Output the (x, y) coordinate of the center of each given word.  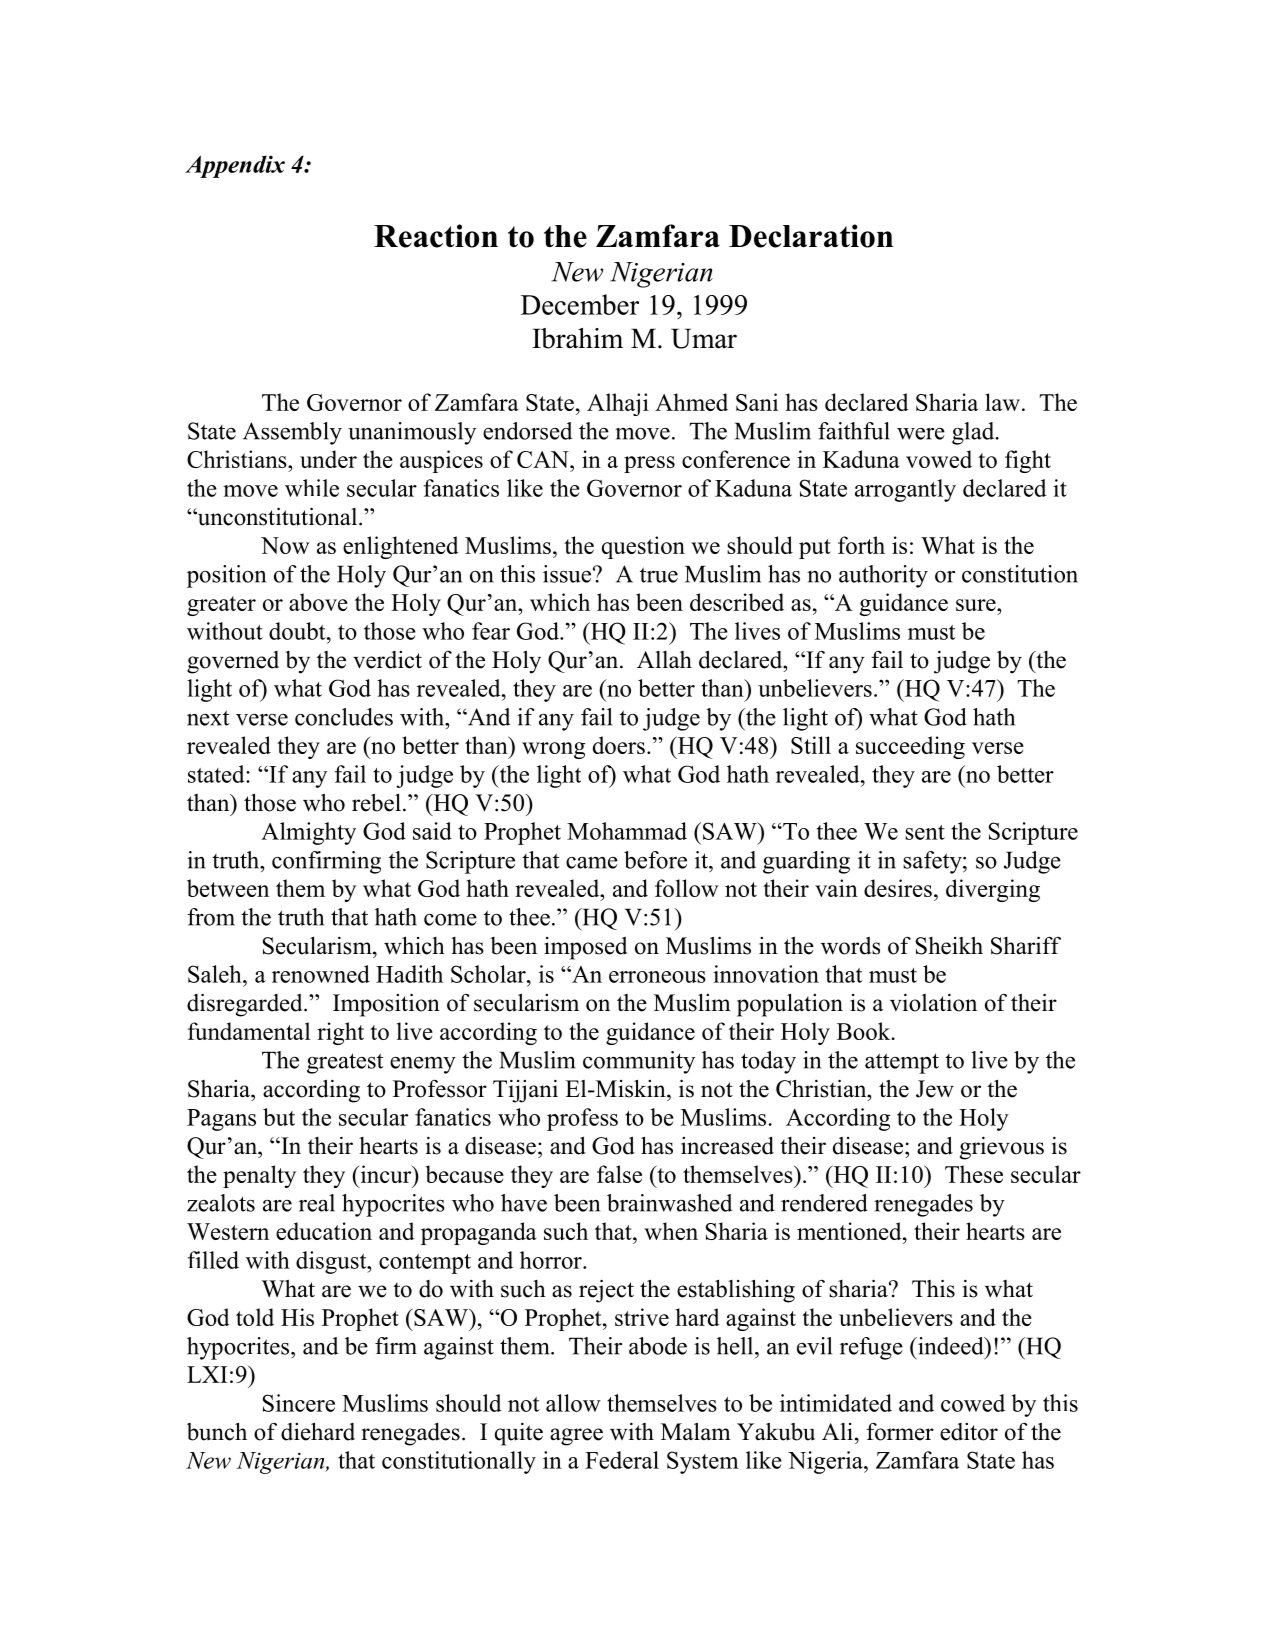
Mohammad (627, 831)
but (279, 1117)
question (643, 547)
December (580, 304)
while (312, 488)
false (619, 1174)
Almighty (308, 833)
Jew (935, 1089)
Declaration (811, 236)
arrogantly (905, 490)
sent (925, 832)
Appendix (235, 166)
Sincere (299, 1403)
